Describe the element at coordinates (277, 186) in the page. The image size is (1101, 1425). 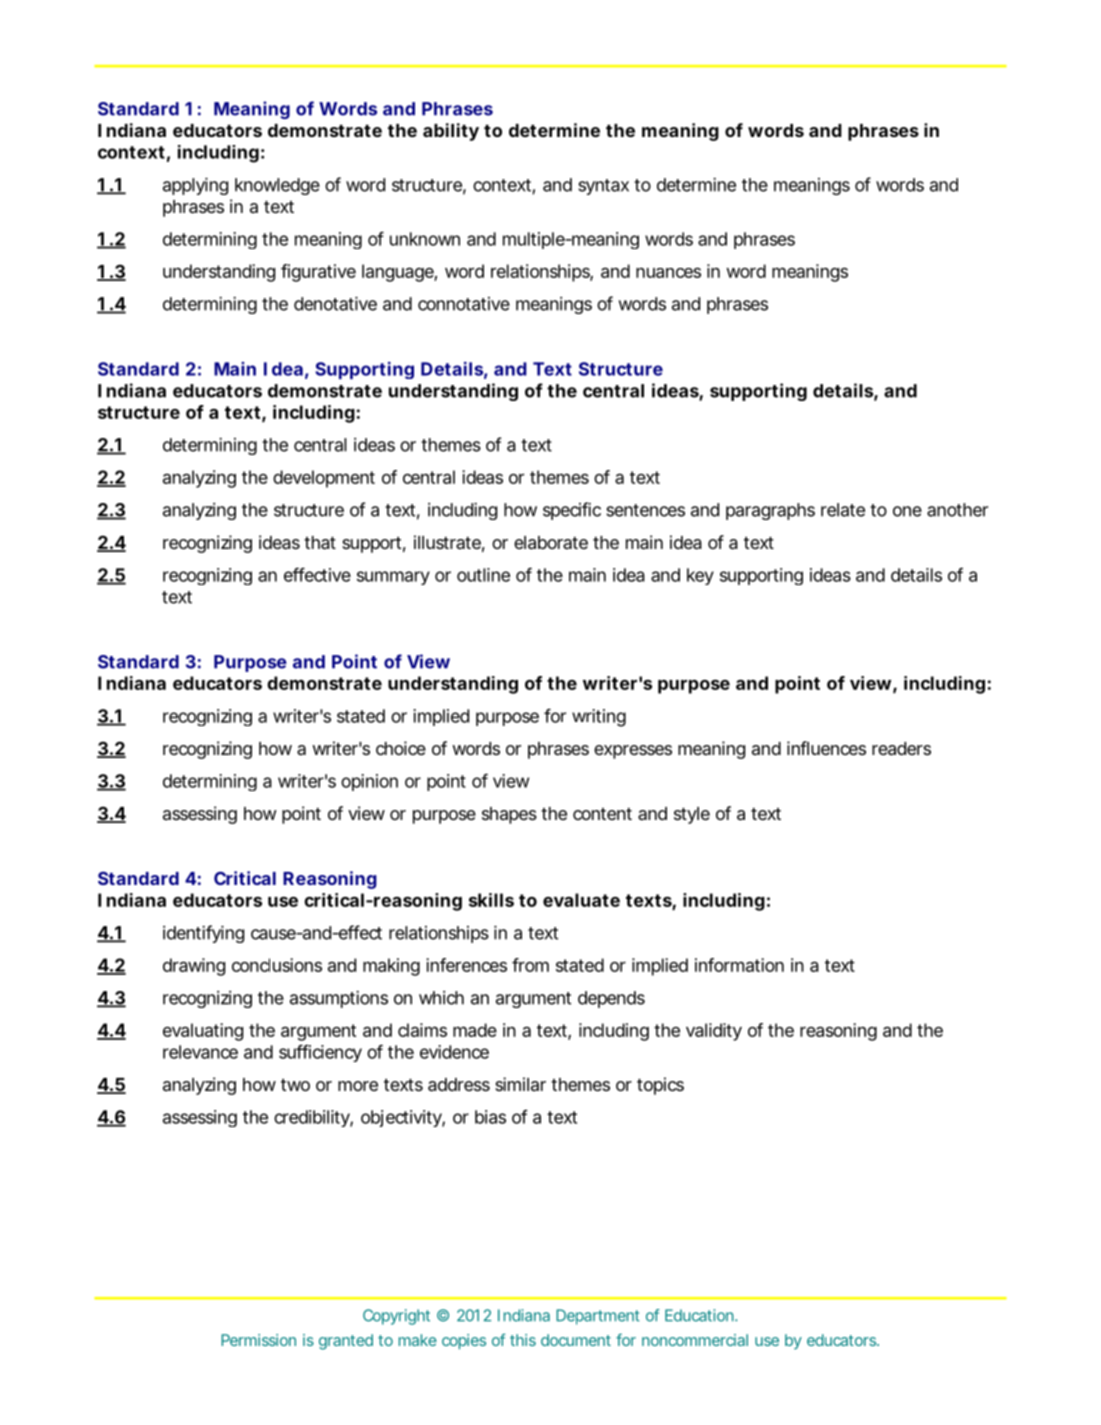
I see `knowledge` at that location.
